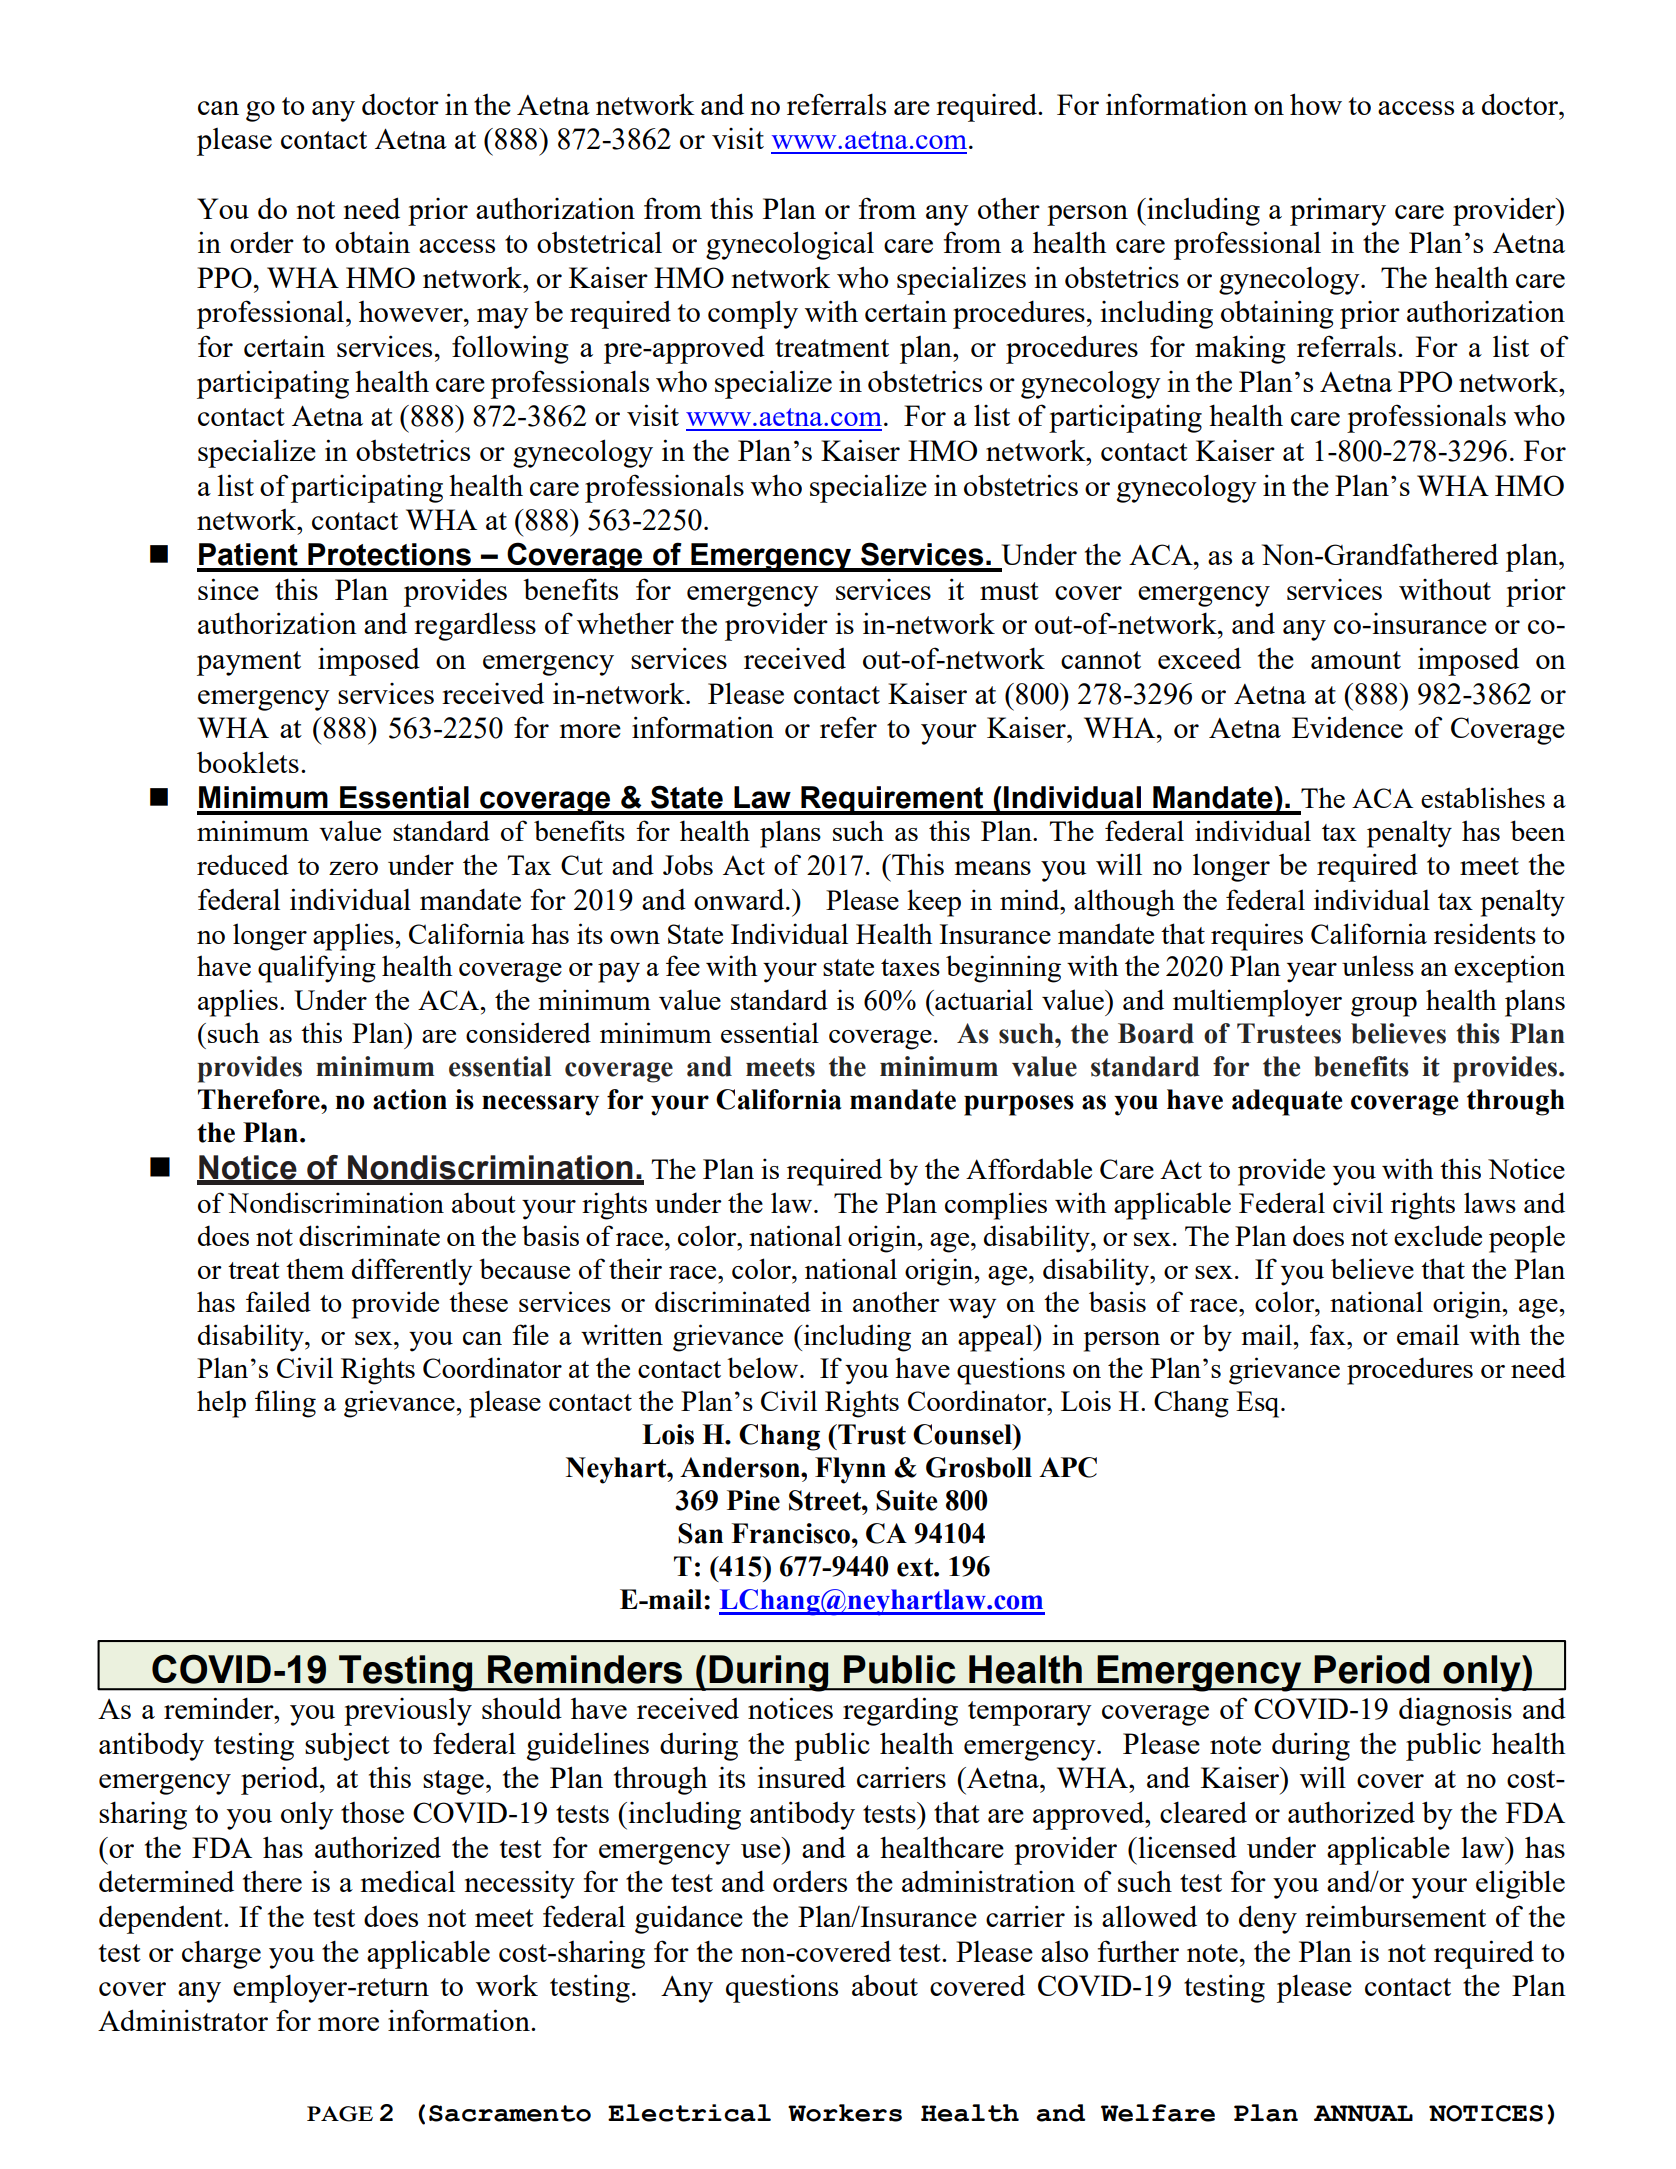  Describe the element at coordinates (1338, 211) in the screenshot. I see `primary` at that location.
